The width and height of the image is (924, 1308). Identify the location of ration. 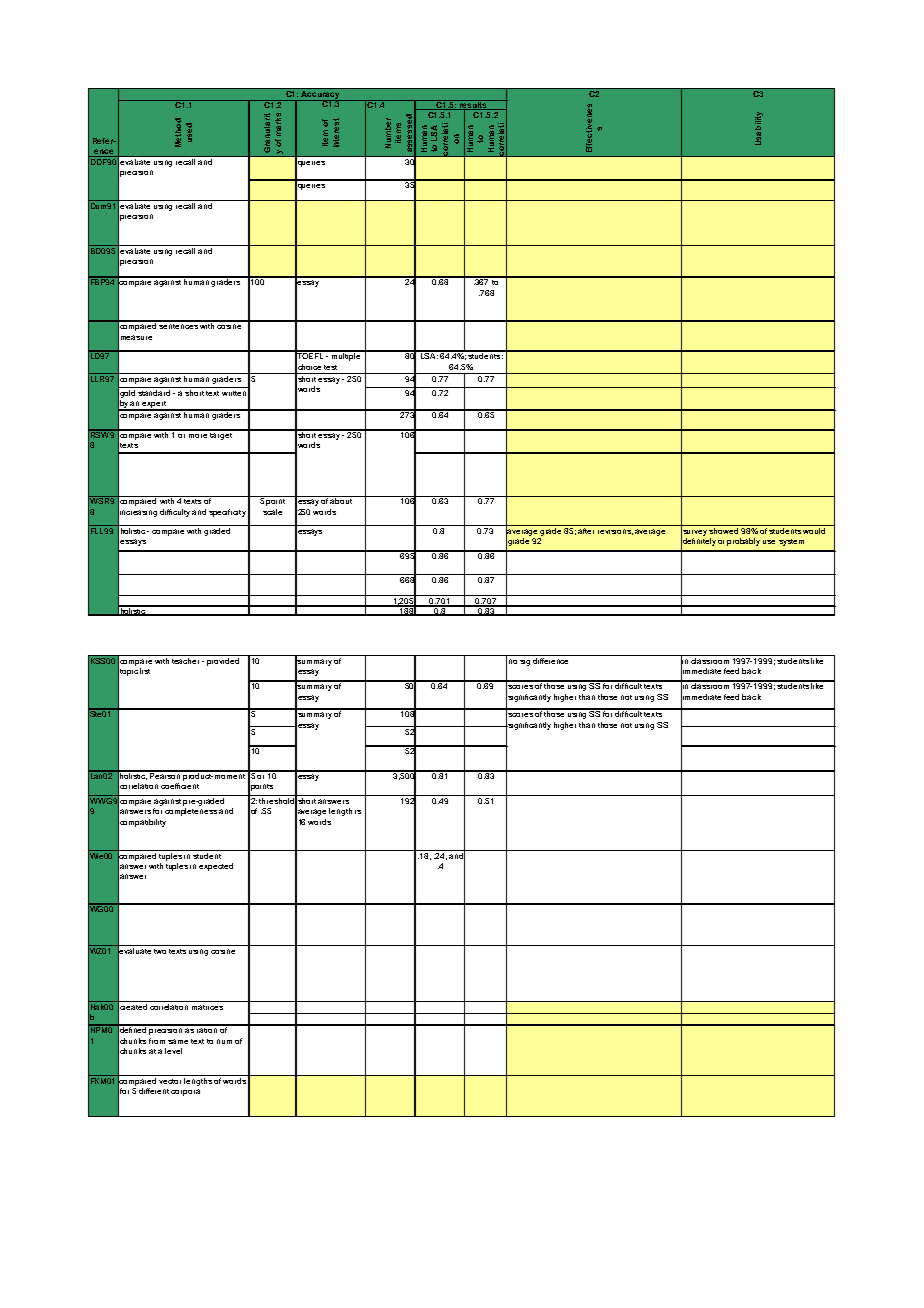
(208, 1029).
